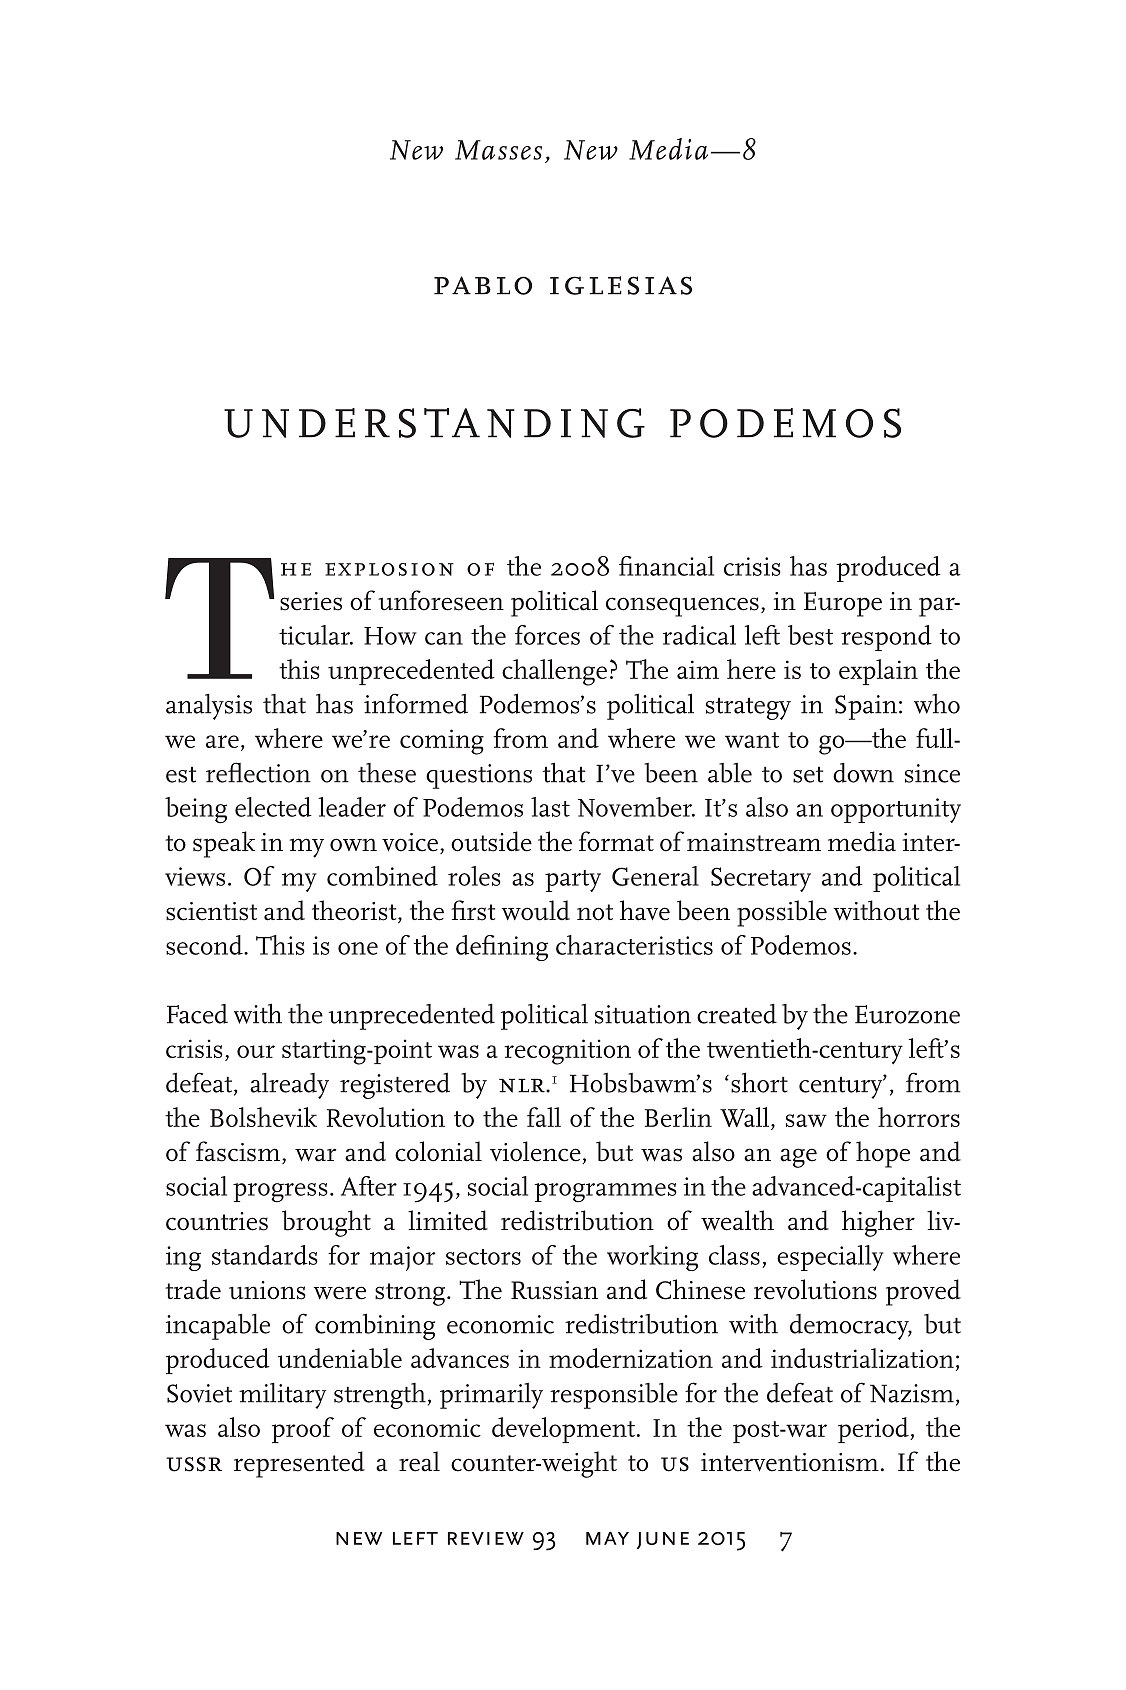 Image resolution: width=1126 pixels, height=1690 pixels. Describe the element at coordinates (311, 601) in the image. I see `series` at that location.
